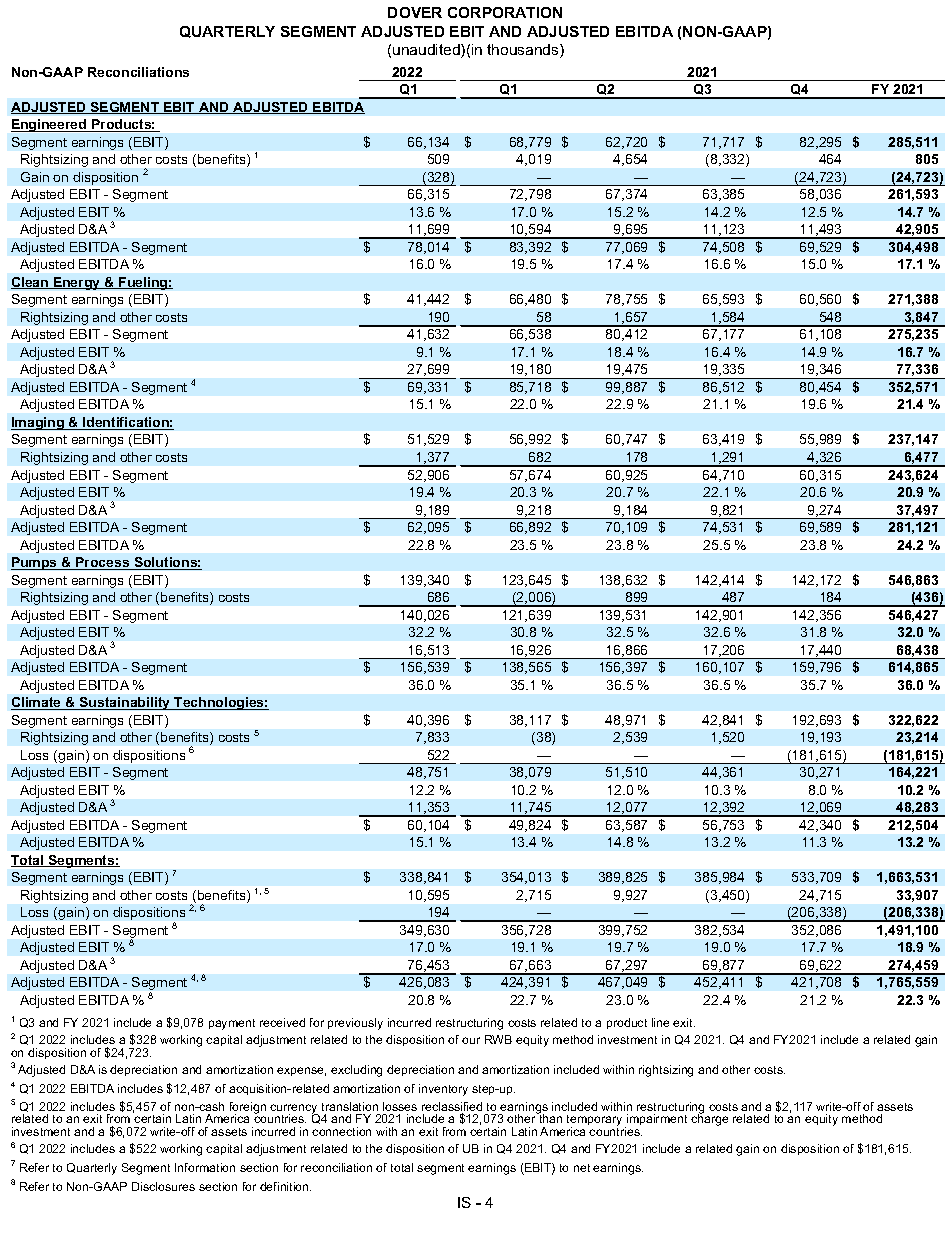  I want to click on DOVER, so click(415, 12).
